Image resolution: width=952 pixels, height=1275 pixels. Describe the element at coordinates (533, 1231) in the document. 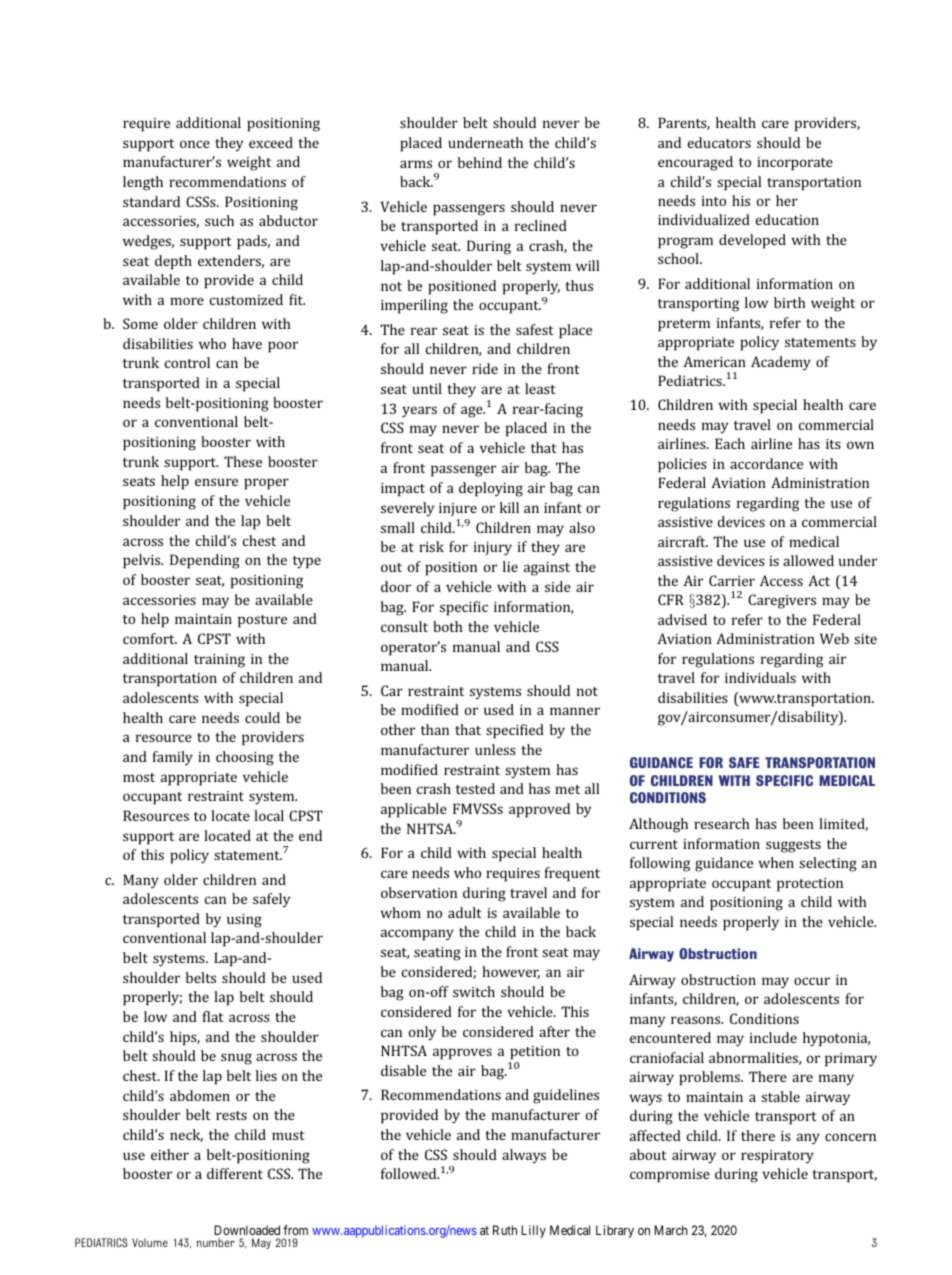

I see `Lilly` at that location.
